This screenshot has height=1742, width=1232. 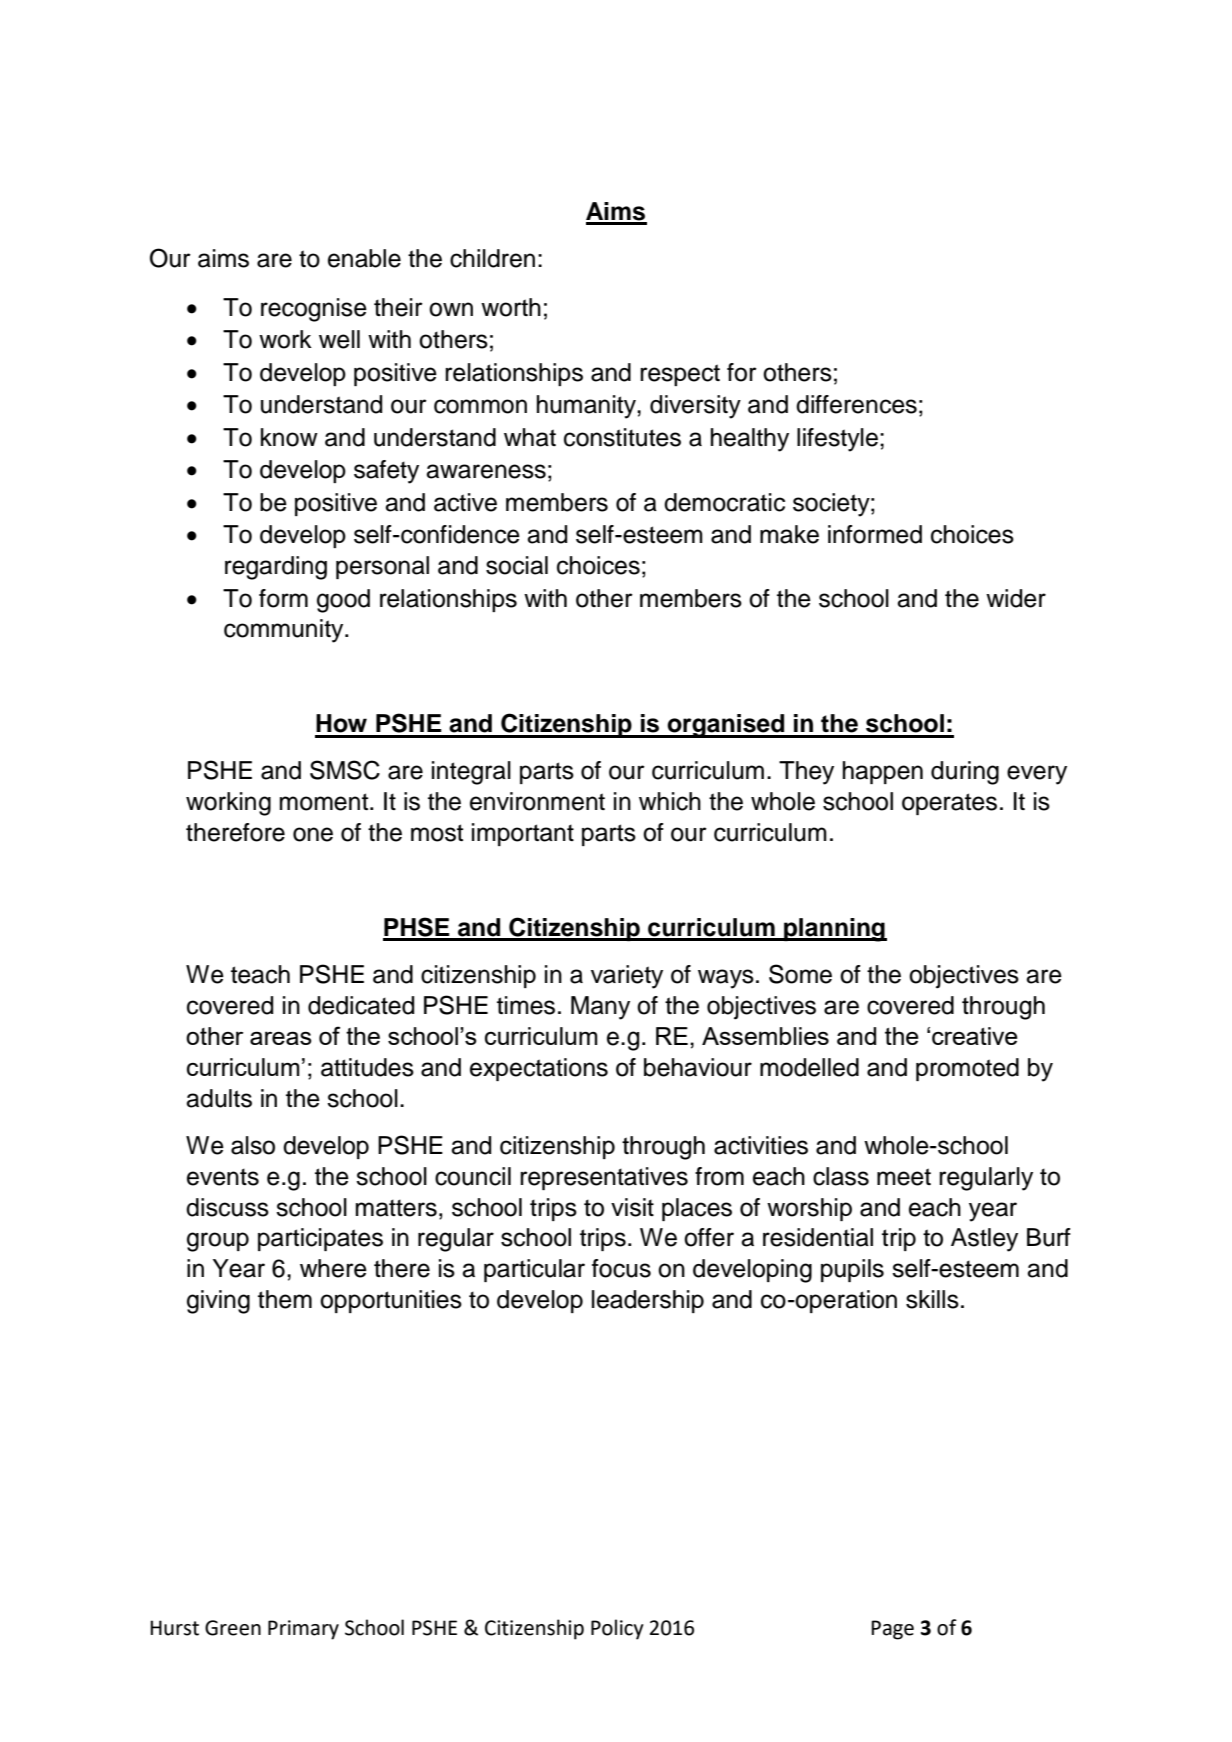 I want to click on worth, so click(x=511, y=307).
